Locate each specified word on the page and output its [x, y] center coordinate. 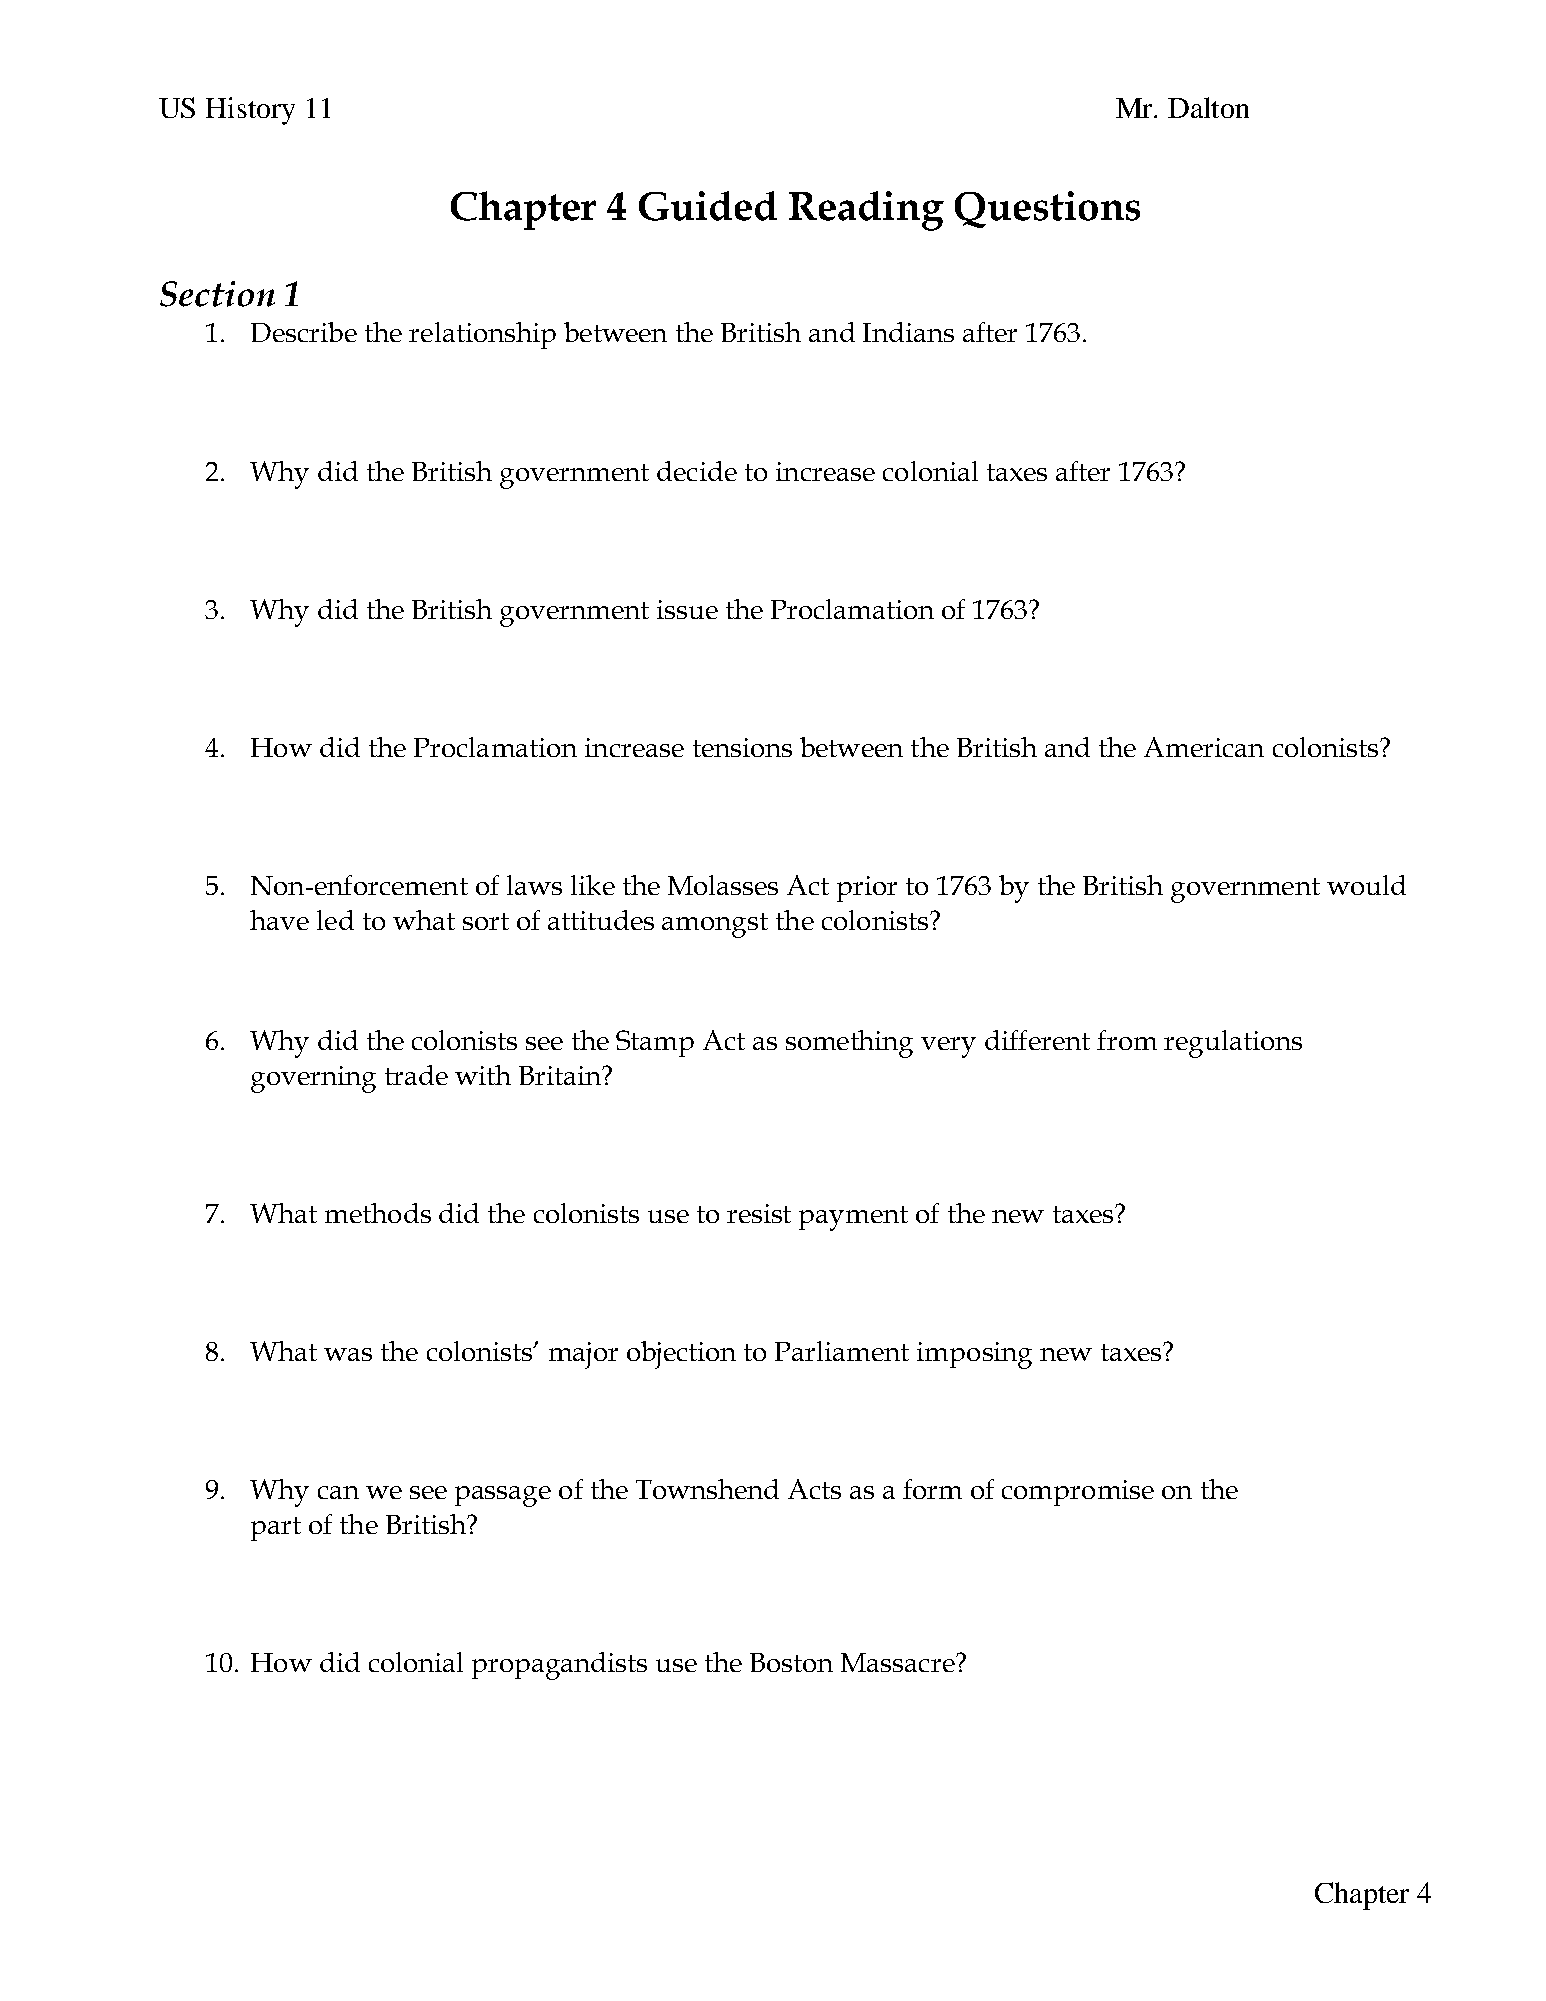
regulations [1233, 1044]
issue [687, 609]
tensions [742, 747]
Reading [866, 211]
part [276, 1529]
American [1204, 747]
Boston [791, 1662]
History [250, 111]
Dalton [1208, 107]
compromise [1078, 1493]
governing [313, 1079]
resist [759, 1213]
